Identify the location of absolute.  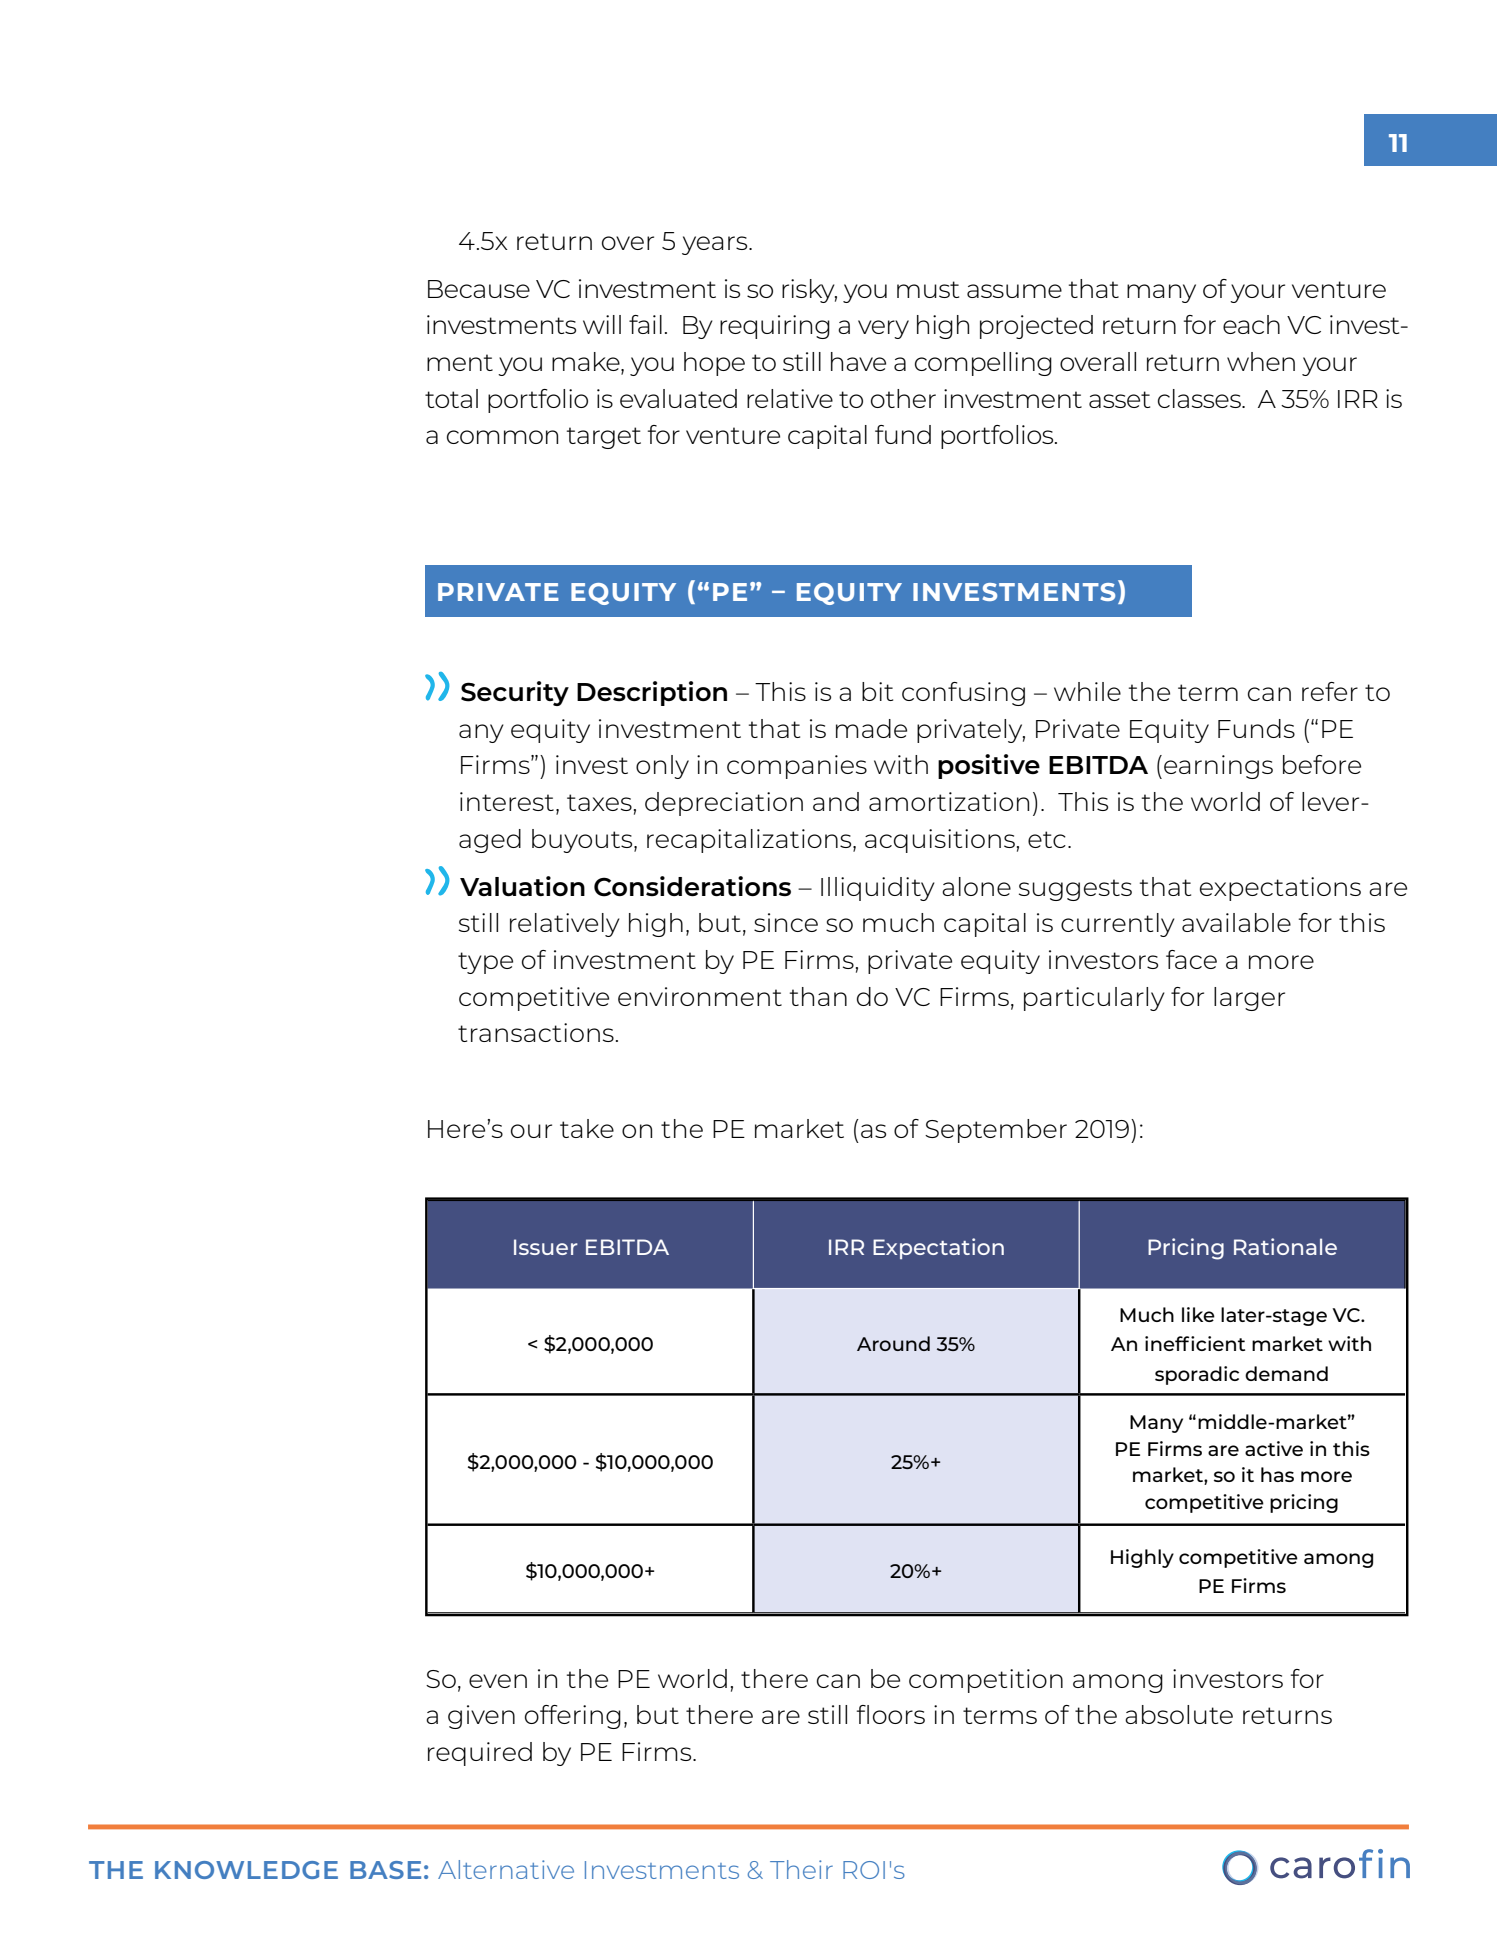
(1179, 1714).
